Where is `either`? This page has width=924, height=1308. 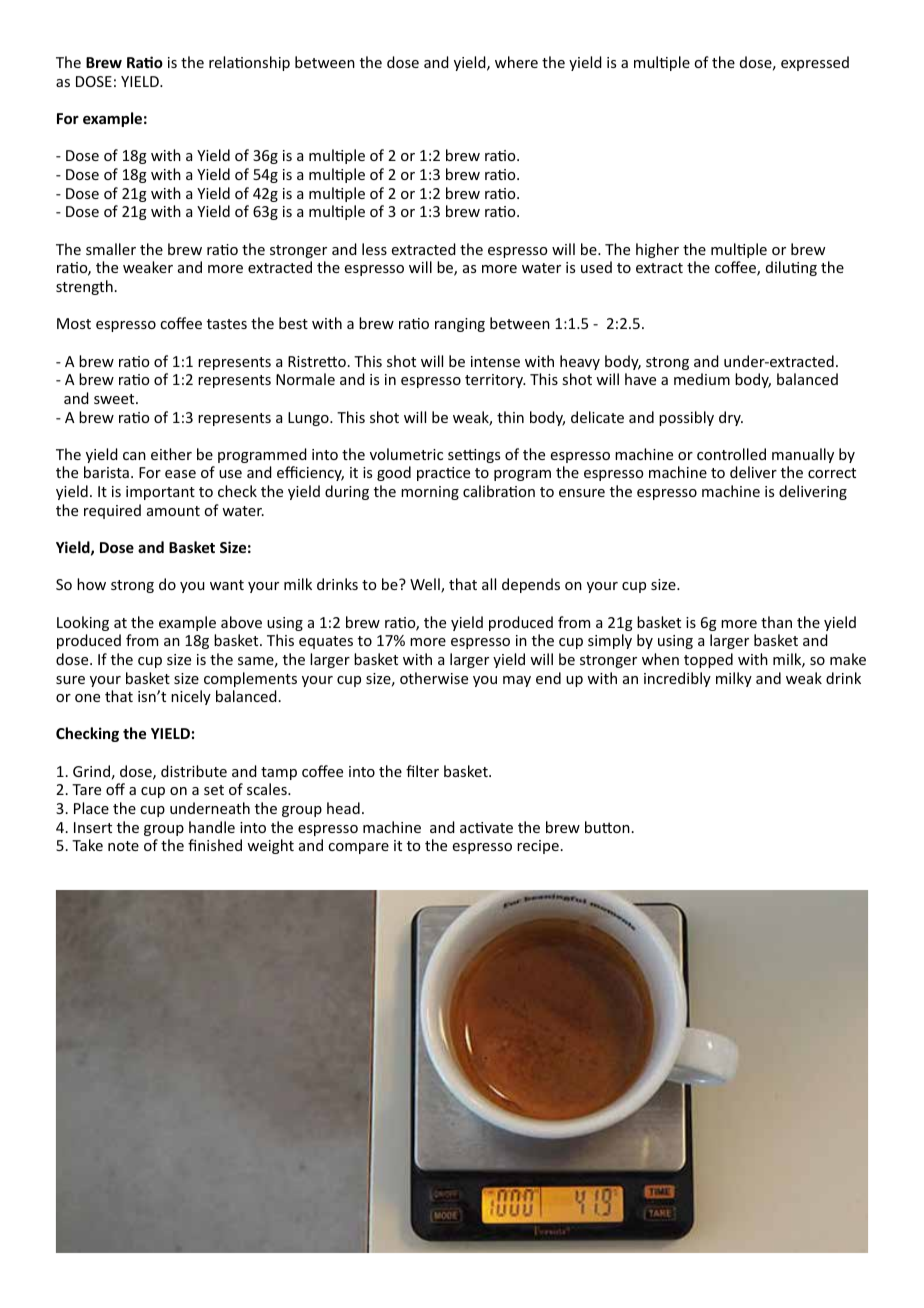 either is located at coordinates (171, 454).
